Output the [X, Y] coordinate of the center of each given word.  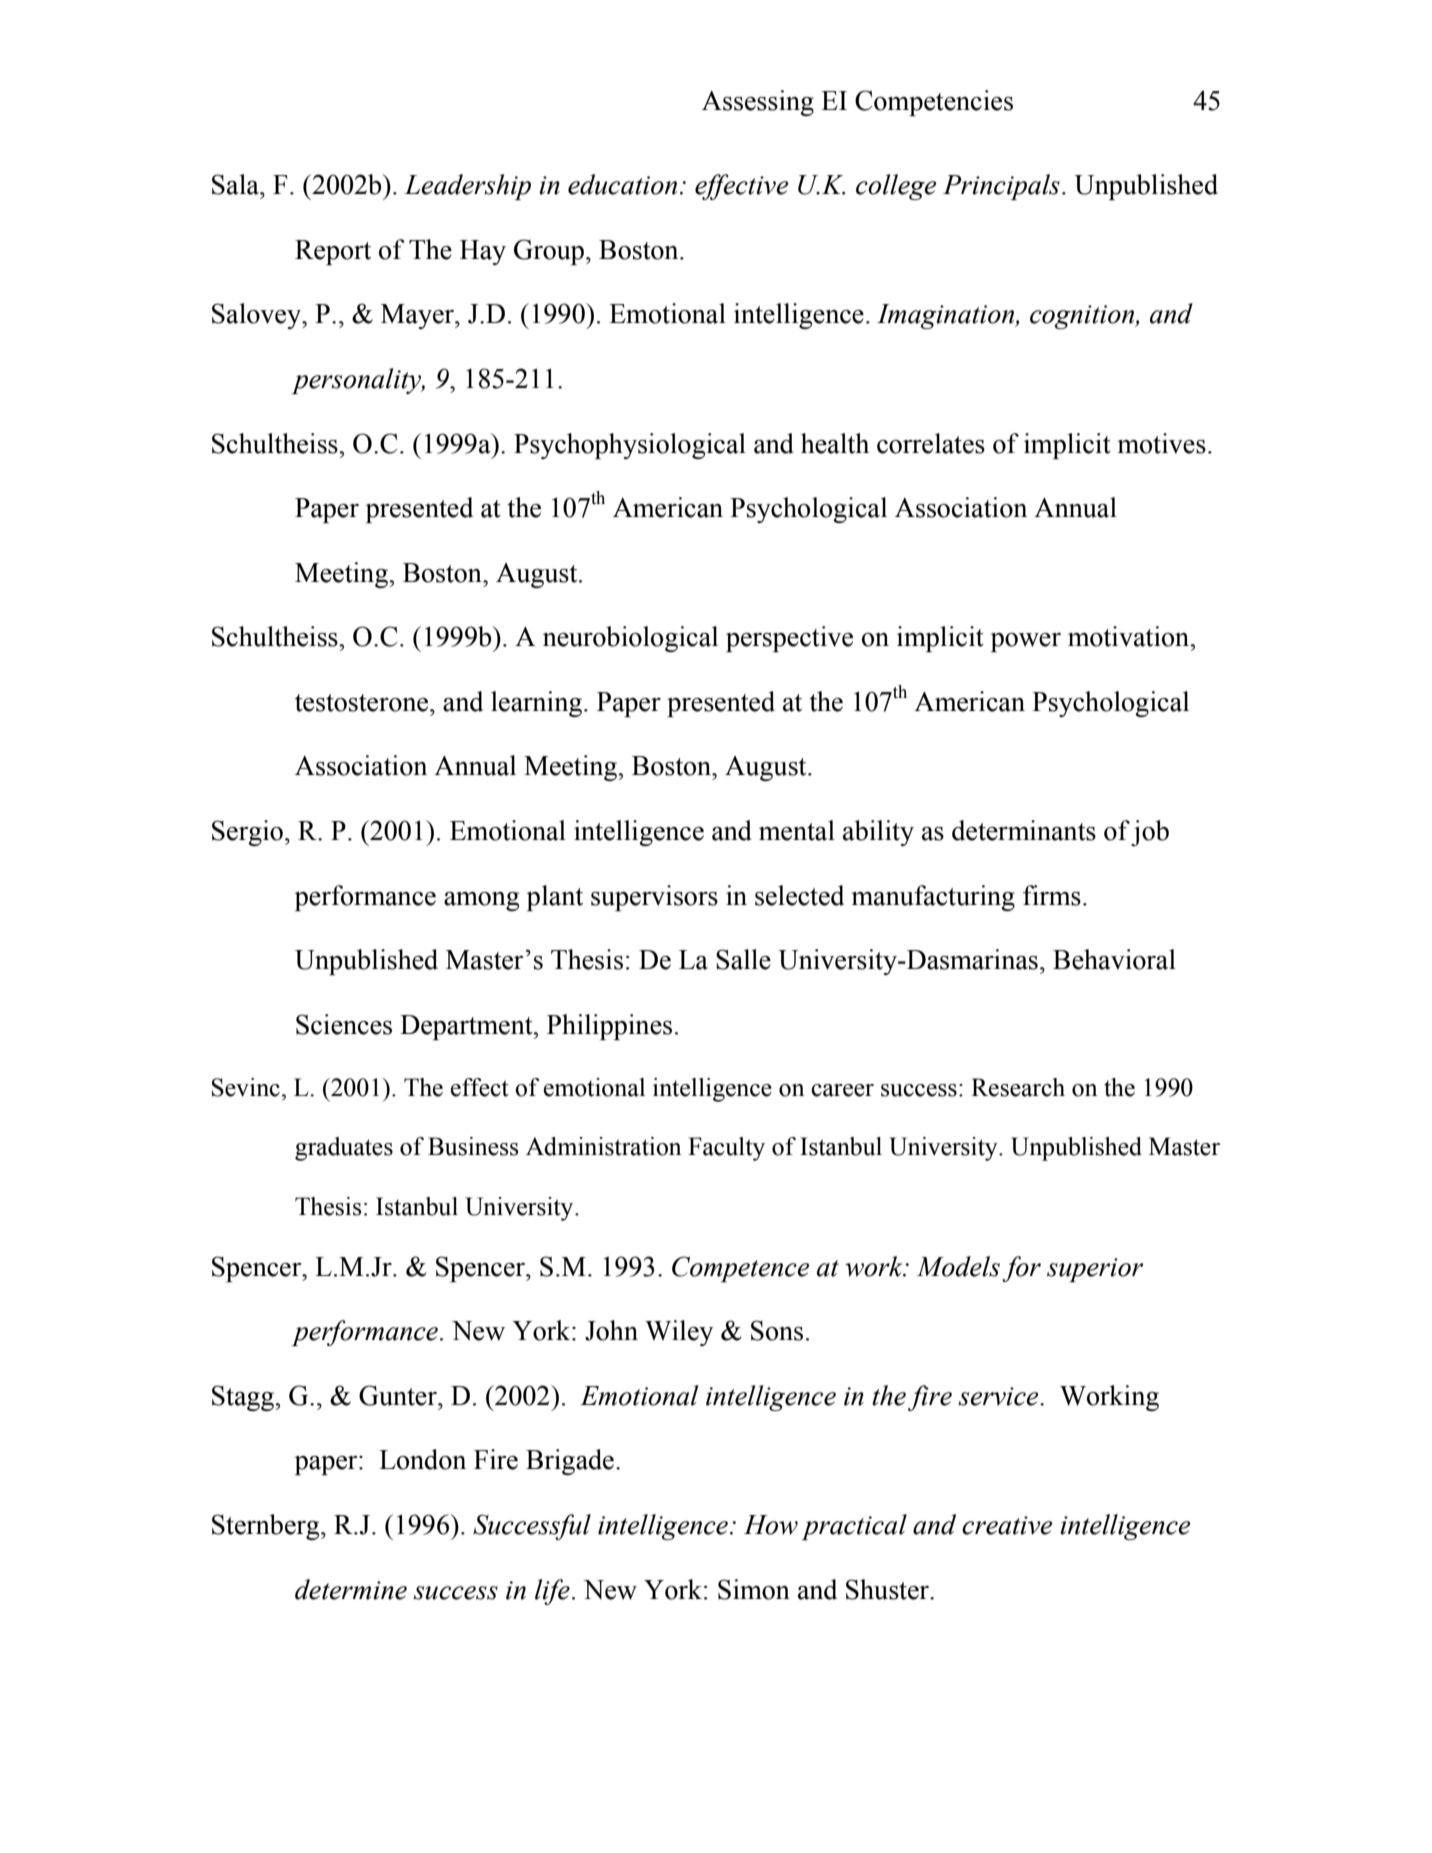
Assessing [758, 103]
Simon [754, 1589]
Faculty [726, 1149]
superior [1095, 1270]
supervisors [654, 898]
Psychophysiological [630, 446]
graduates [344, 1149]
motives [1161, 443]
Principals [1001, 187]
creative [1007, 1525]
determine [351, 1589]
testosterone [363, 703]
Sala [236, 184]
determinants [1024, 830]
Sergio [247, 833]
